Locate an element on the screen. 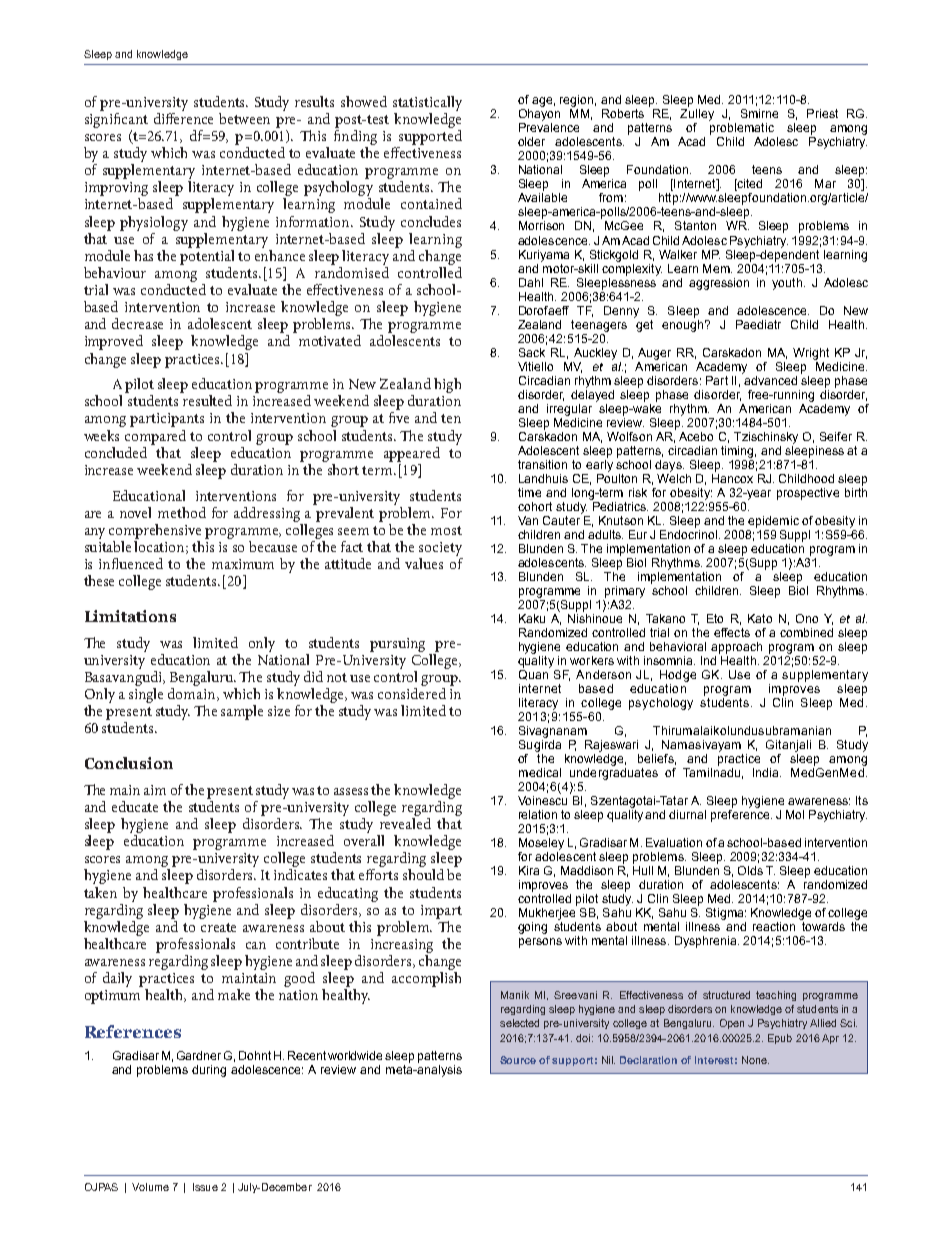 Image resolution: width=952 pixels, height=1233 pixels. Limitations is located at coordinates (130, 616).
